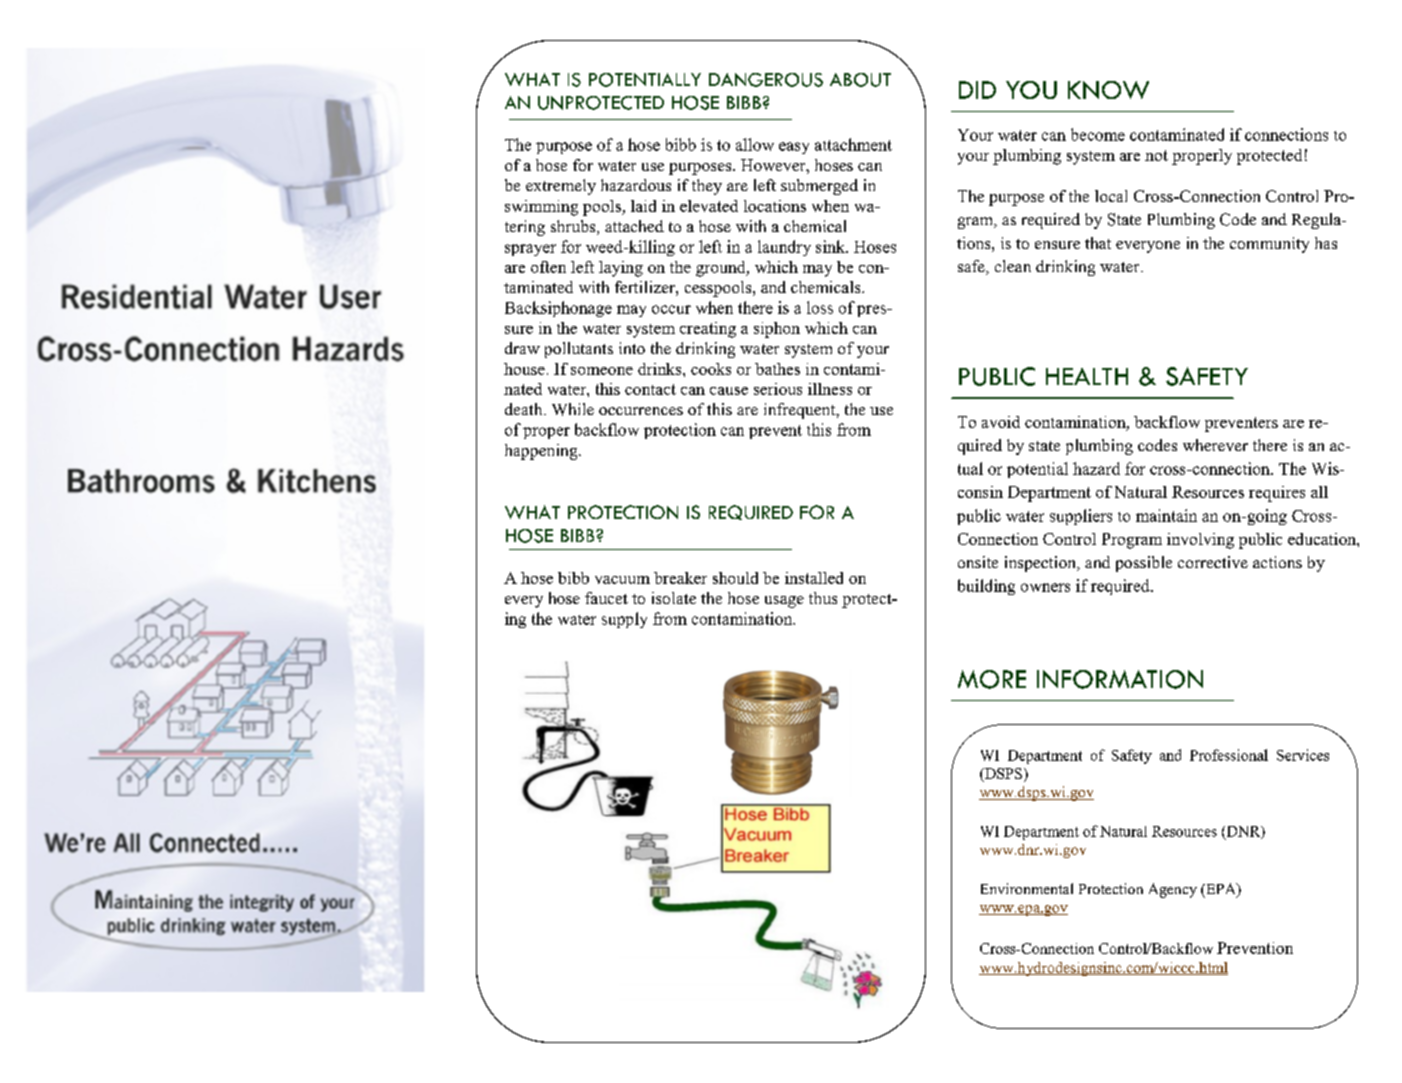  Describe the element at coordinates (1108, 90) in the image. I see `KNOW` at that location.
